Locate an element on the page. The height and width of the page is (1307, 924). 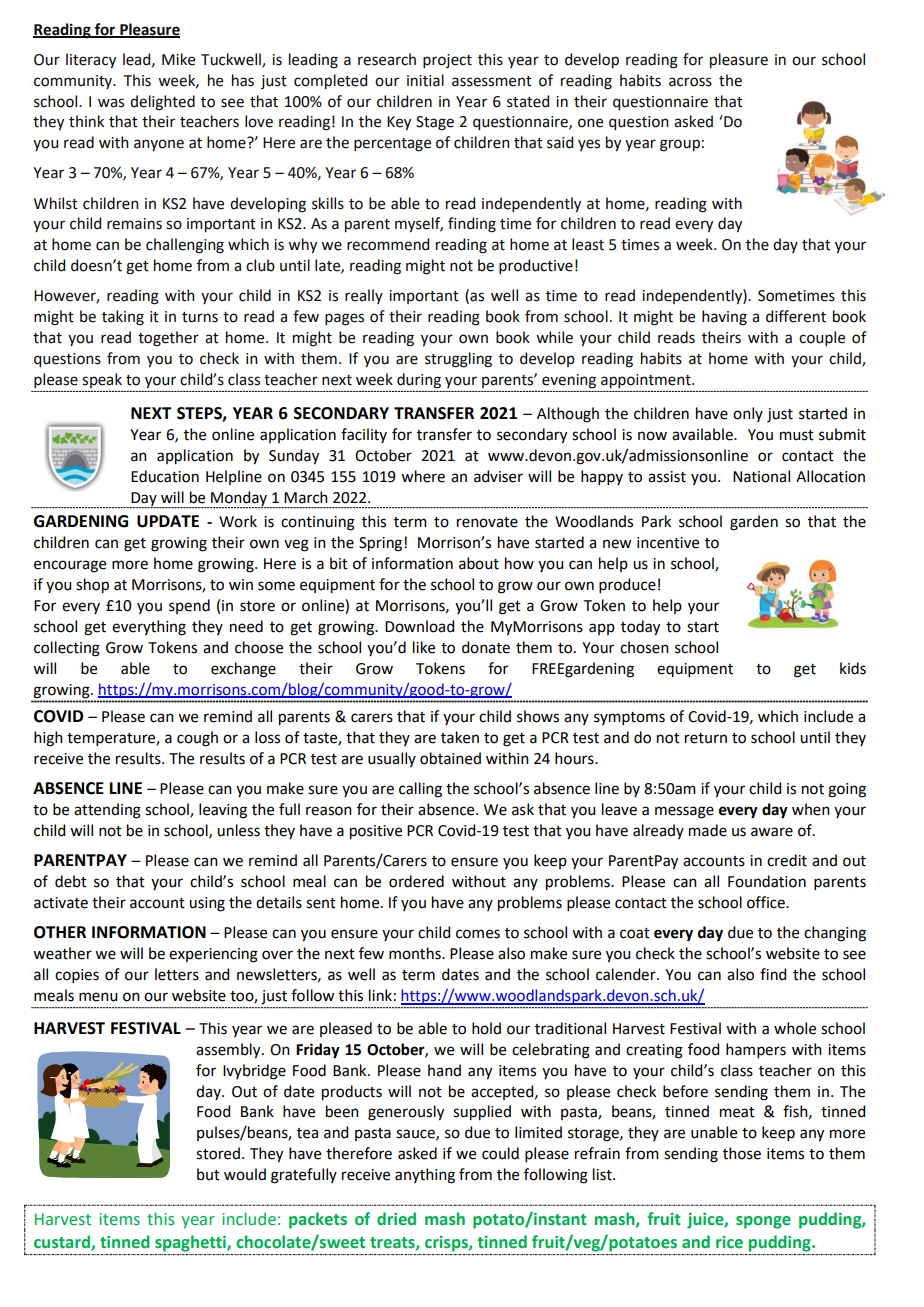
initial is located at coordinates (425, 80).
